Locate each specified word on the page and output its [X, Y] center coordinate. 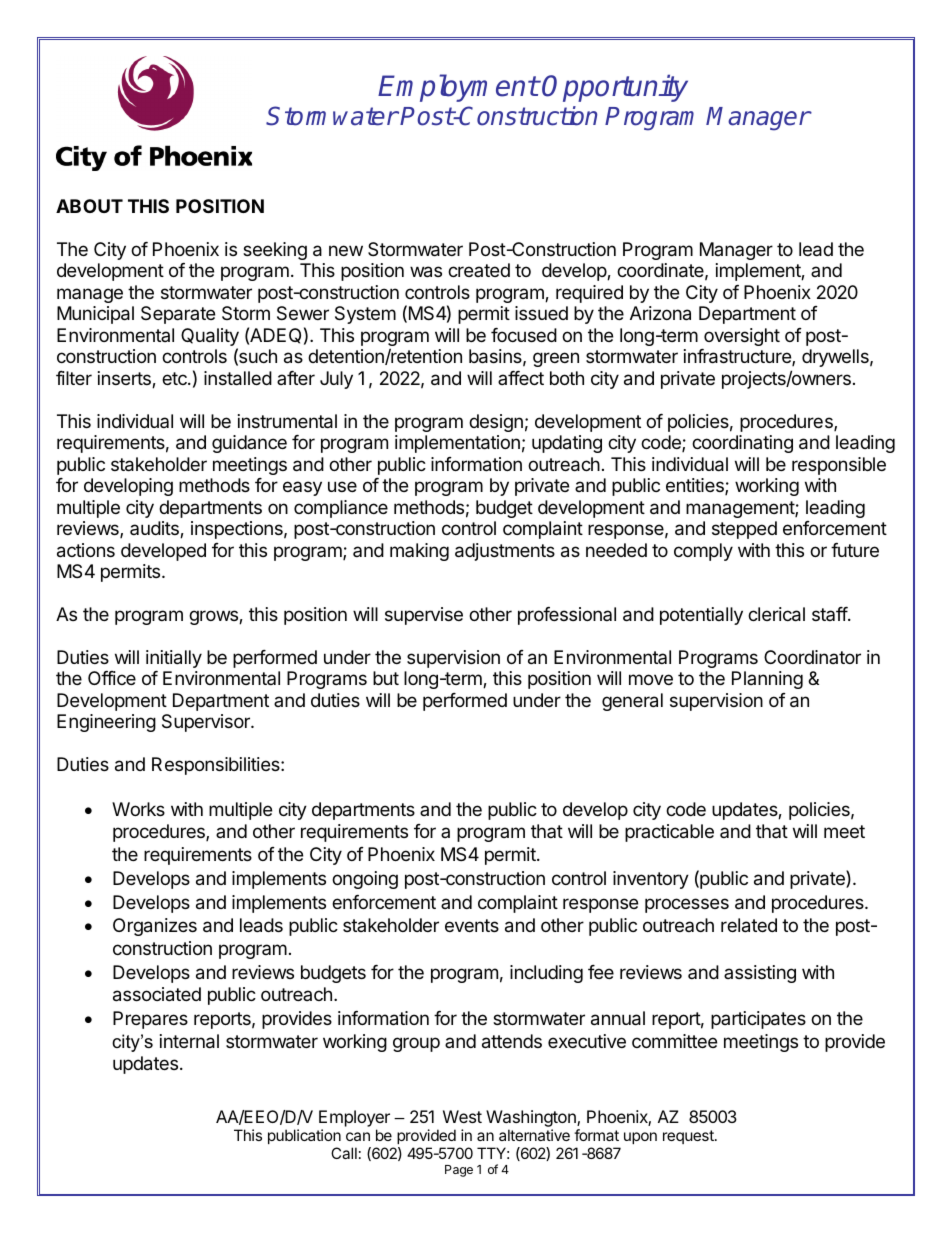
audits [155, 529]
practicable [669, 833]
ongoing [365, 880]
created [479, 270]
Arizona [660, 313]
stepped [744, 530]
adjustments [505, 552]
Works [138, 809]
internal [189, 1041]
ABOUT [89, 206]
